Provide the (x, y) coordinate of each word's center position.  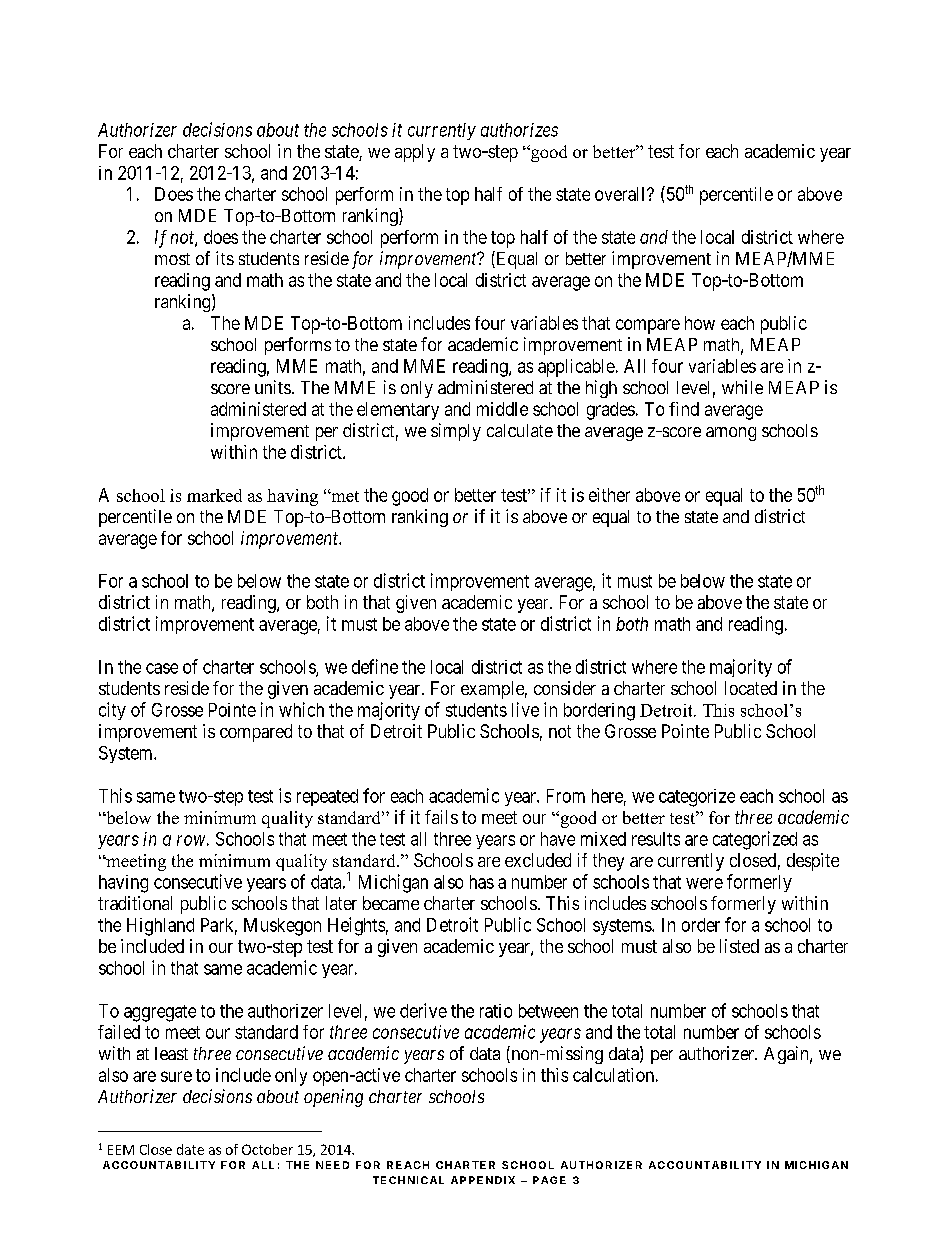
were (704, 883)
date (190, 1149)
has (482, 882)
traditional (135, 903)
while (742, 387)
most (172, 259)
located (751, 688)
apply (415, 153)
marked (214, 495)
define (375, 666)
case (162, 668)
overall (621, 194)
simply (456, 432)
